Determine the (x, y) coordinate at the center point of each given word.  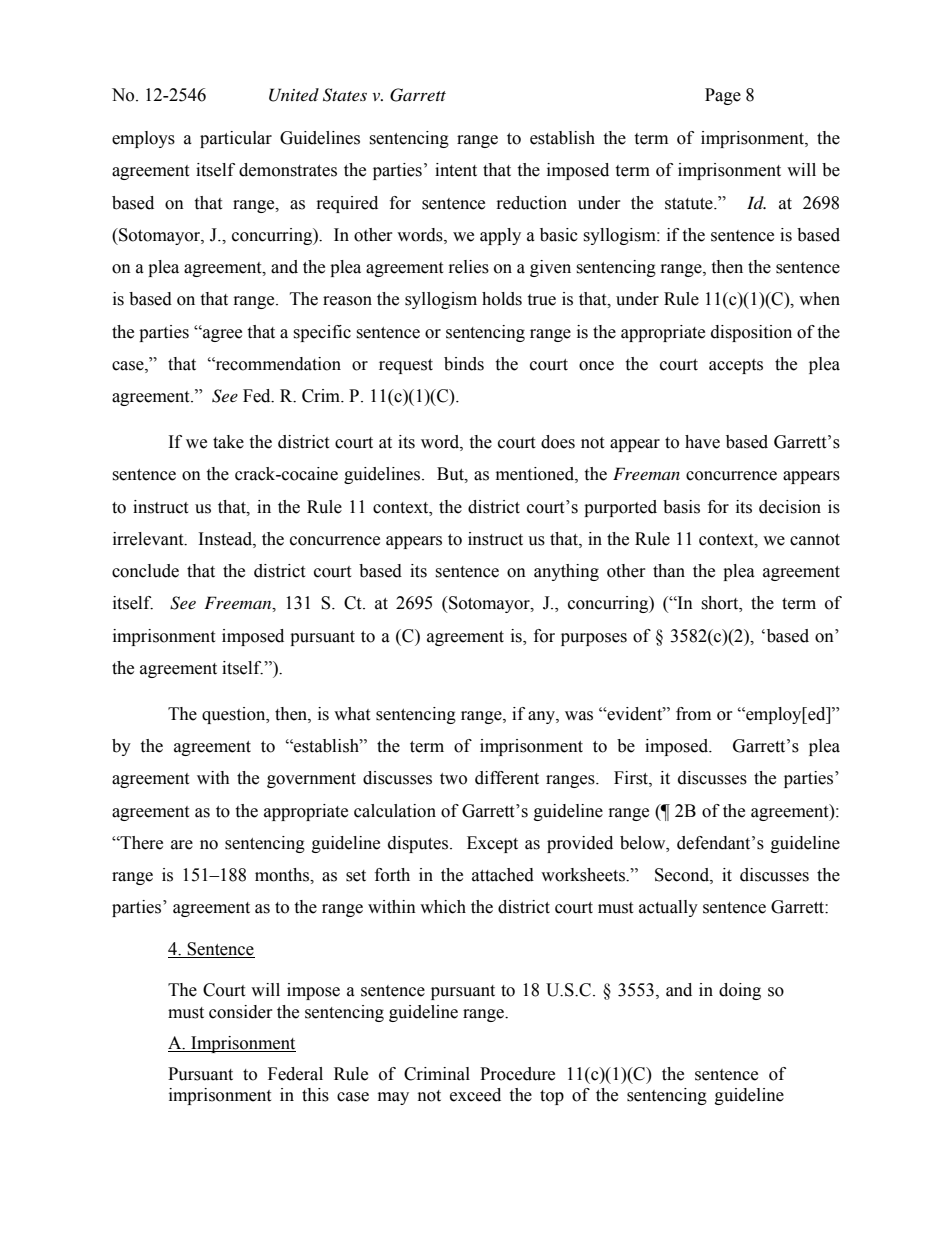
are (182, 845)
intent (456, 170)
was (579, 716)
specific (322, 333)
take (228, 442)
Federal (295, 1074)
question (235, 715)
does (558, 442)
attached (503, 875)
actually (668, 908)
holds (502, 299)
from (693, 714)
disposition (751, 333)
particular (236, 139)
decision (790, 507)
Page (723, 96)
